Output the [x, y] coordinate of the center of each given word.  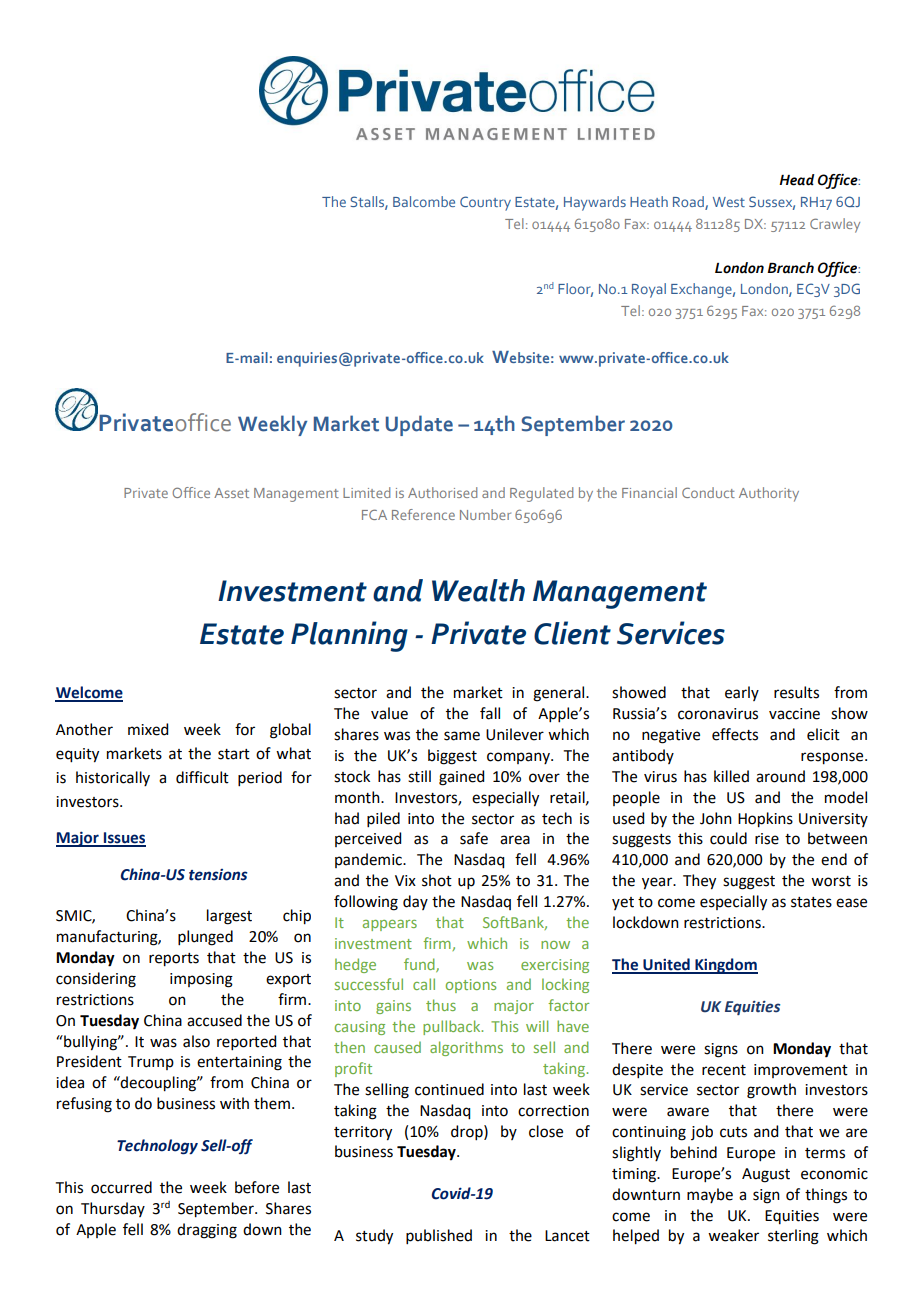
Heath [649, 201]
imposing [201, 980]
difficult [202, 777]
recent [724, 1070]
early [742, 693]
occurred [121, 1187]
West [729, 202]
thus [441, 1005]
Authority [769, 494]
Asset [231, 493]
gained [461, 778]
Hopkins [765, 820]
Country [485, 203]
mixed [148, 729]
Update [419, 425]
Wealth [478, 590]
